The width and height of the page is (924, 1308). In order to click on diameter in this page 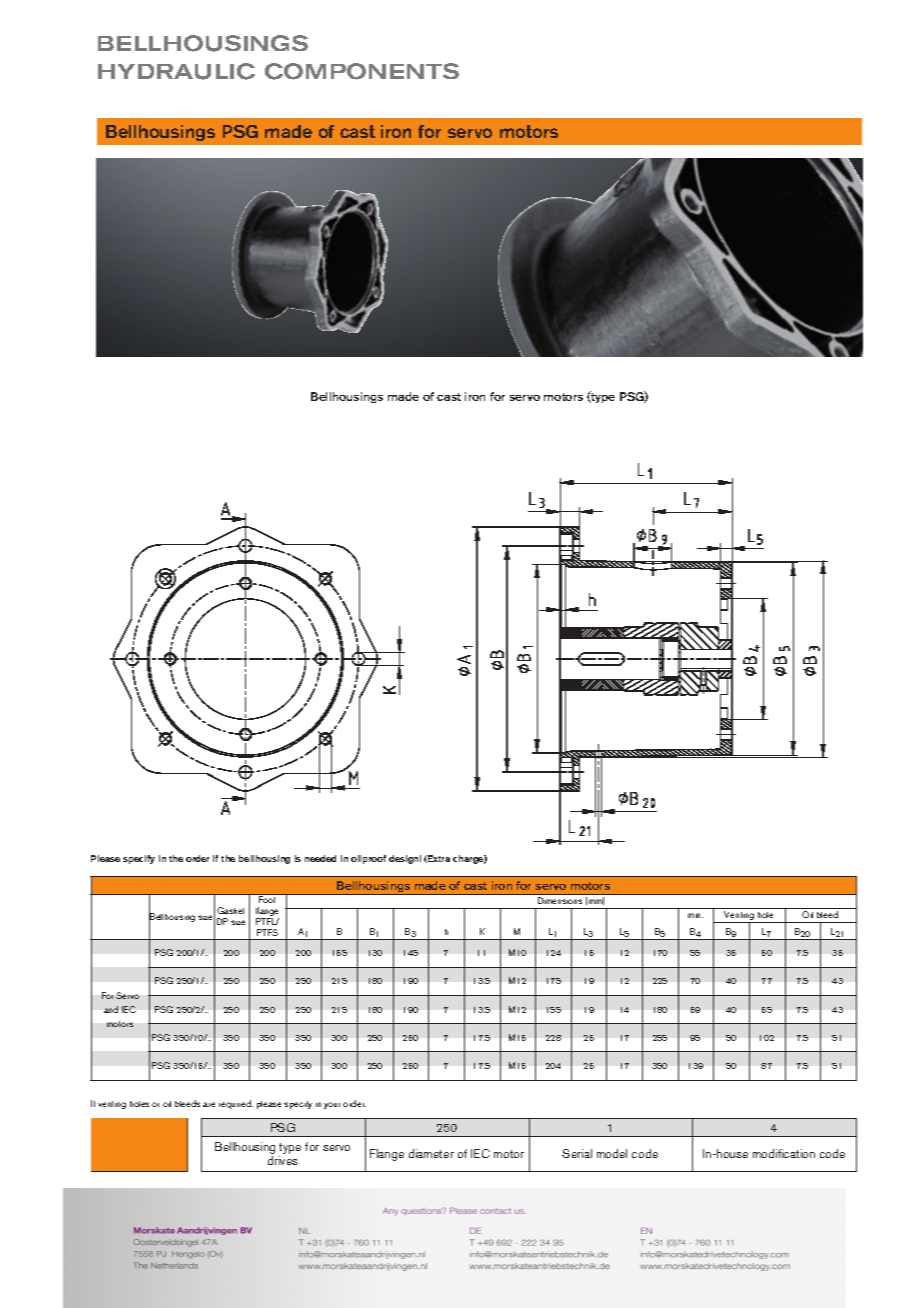, I will do `click(431, 1153)`.
